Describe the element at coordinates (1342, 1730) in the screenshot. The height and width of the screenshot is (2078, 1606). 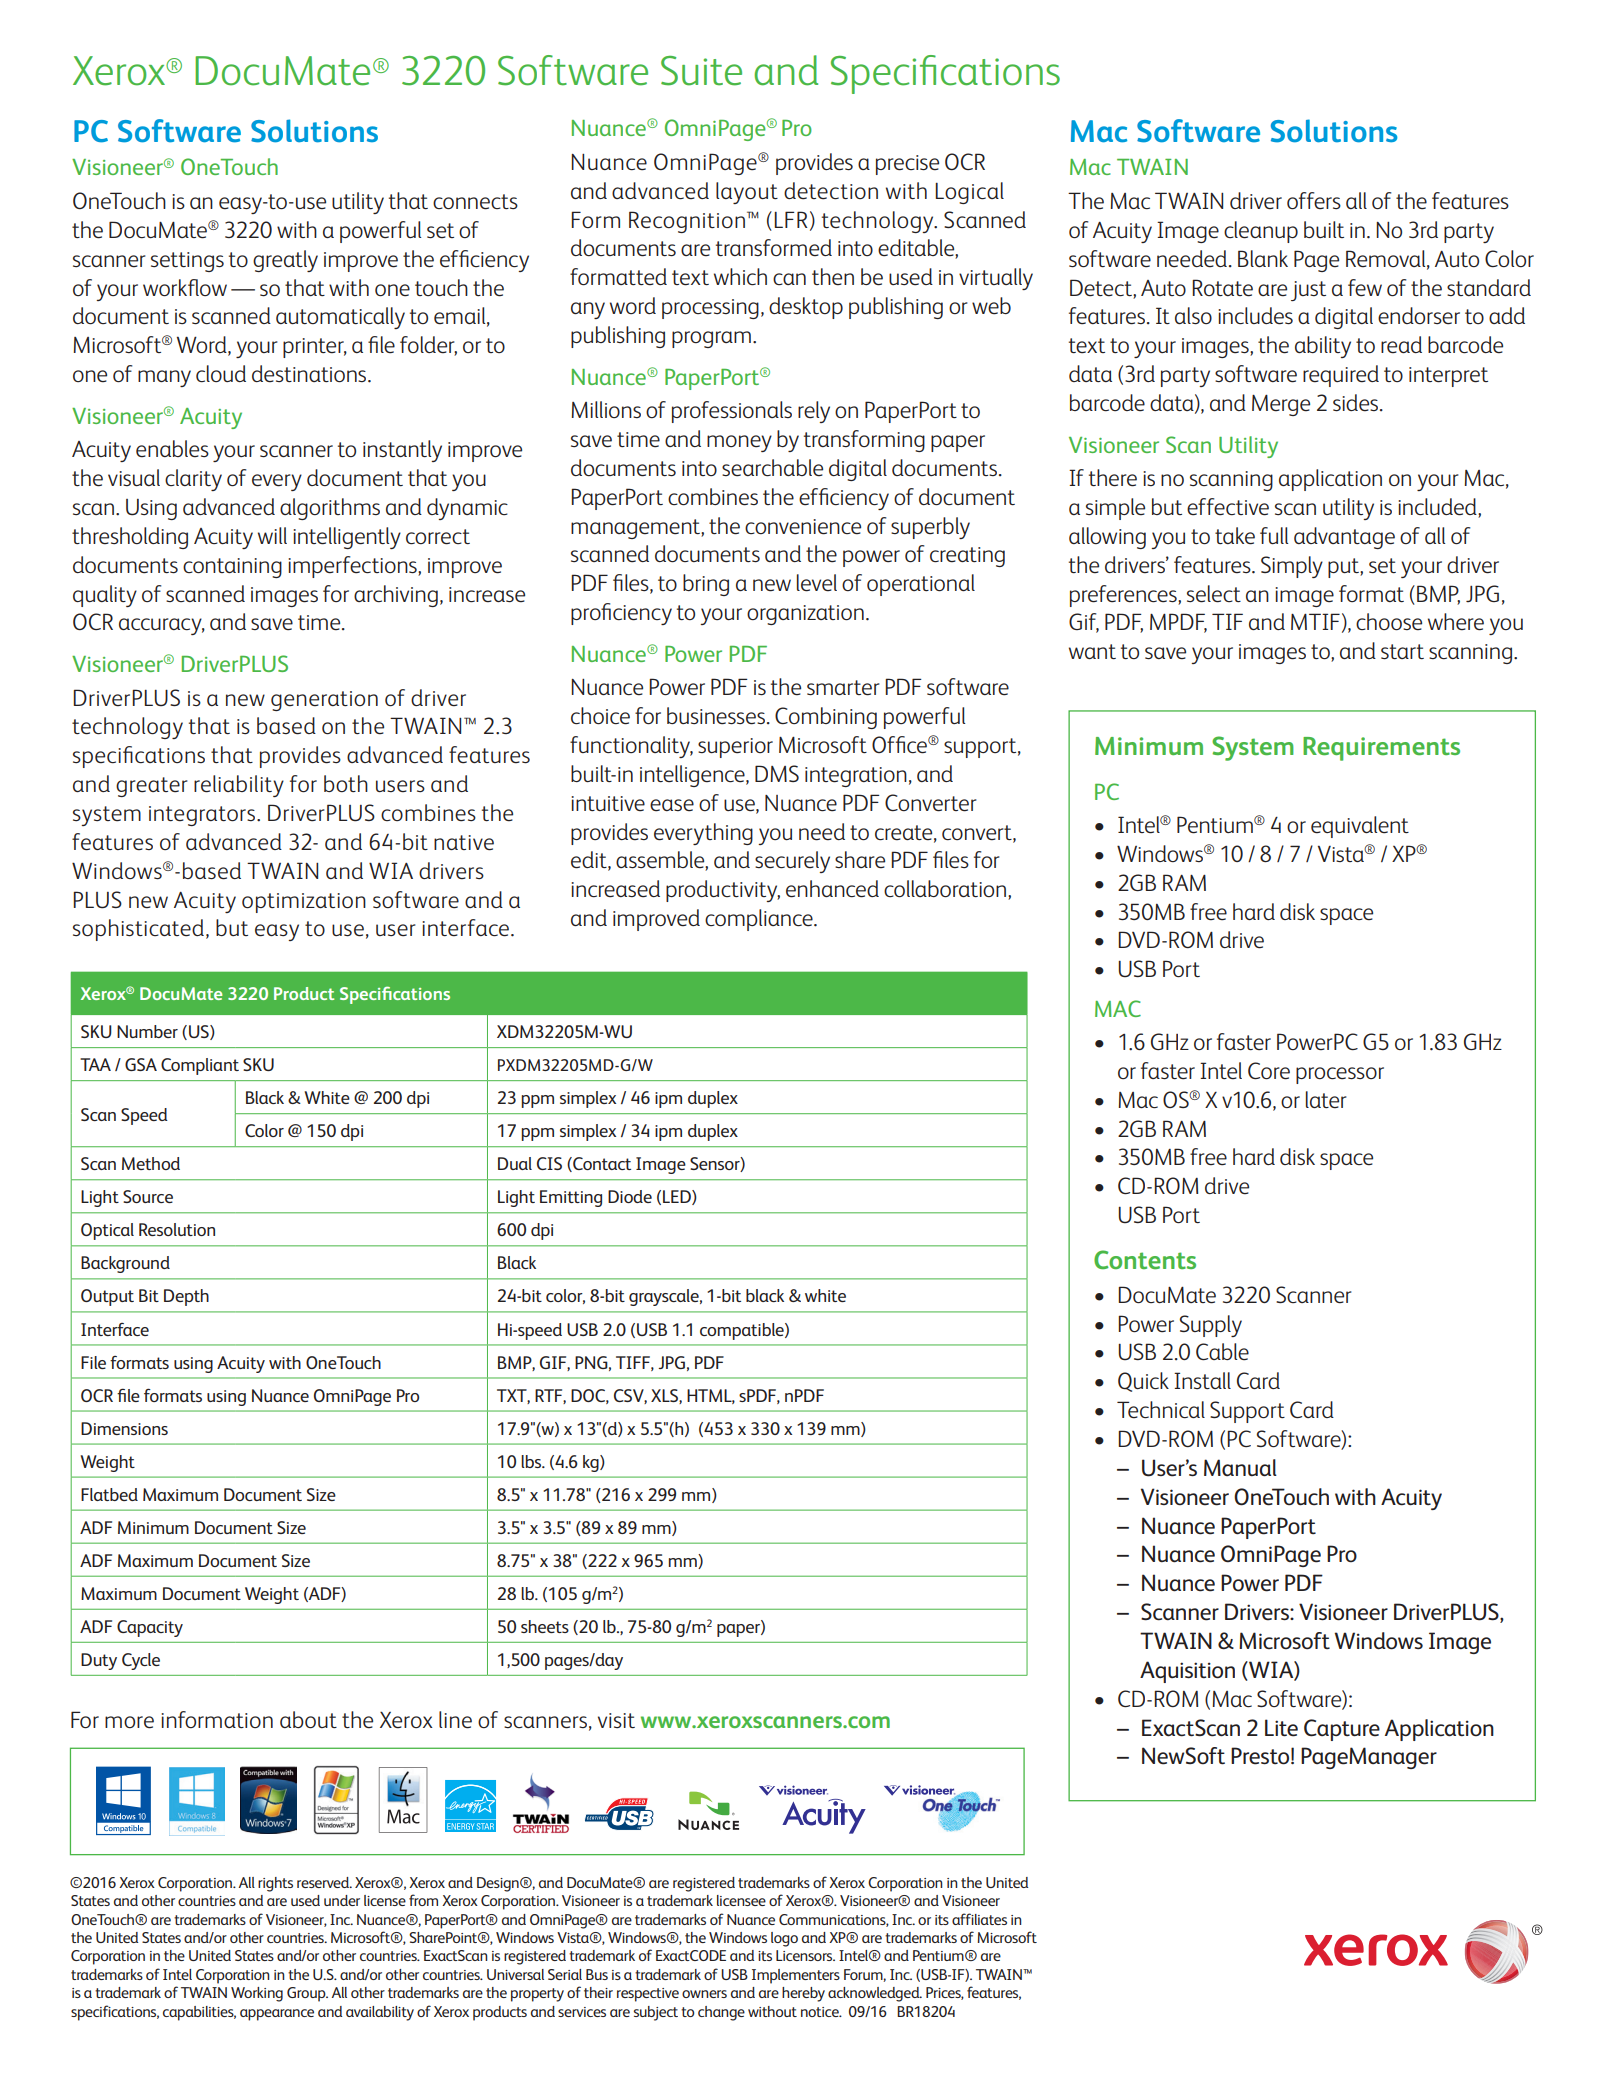
I see `Capture` at that location.
